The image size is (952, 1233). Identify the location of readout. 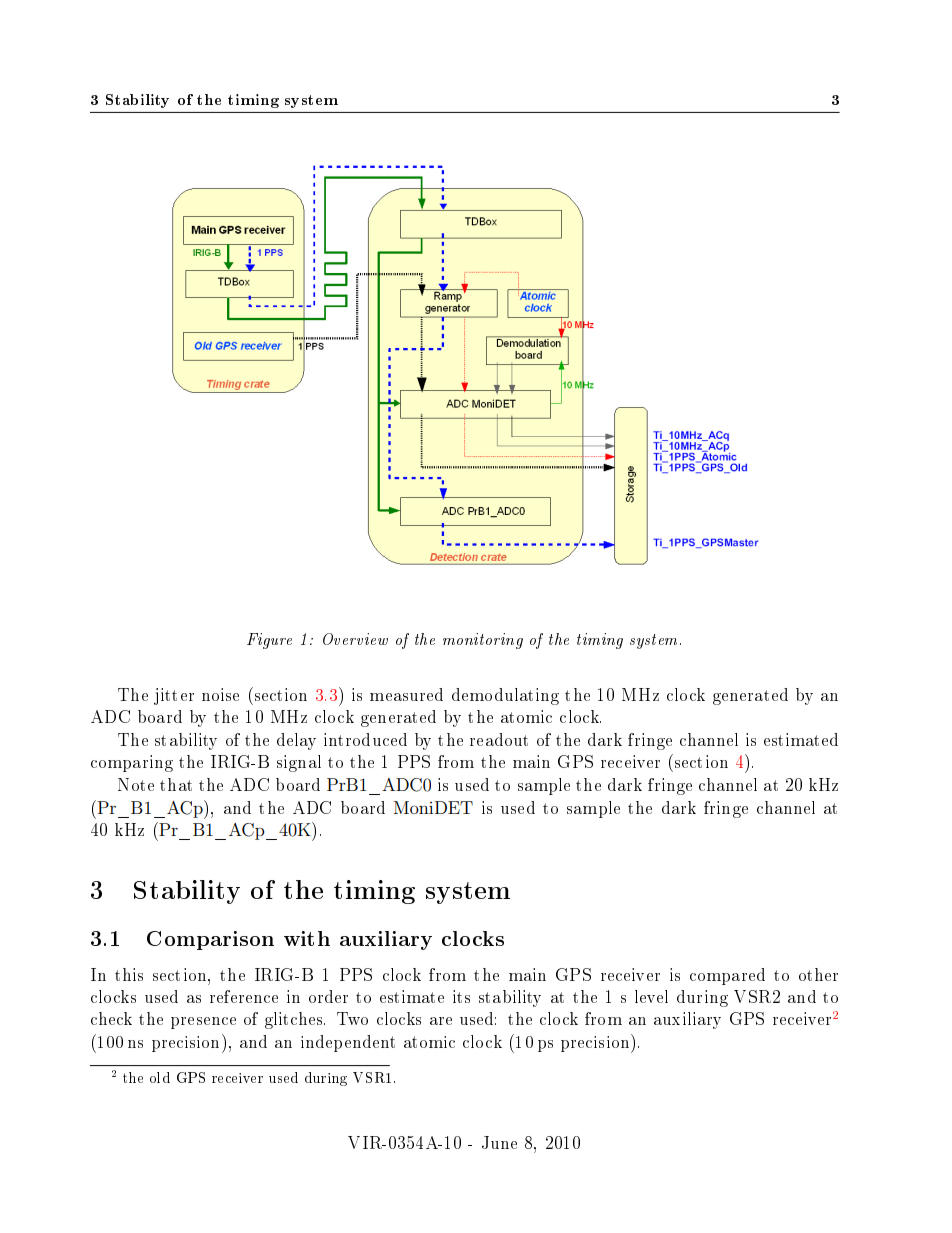
(499, 739).
